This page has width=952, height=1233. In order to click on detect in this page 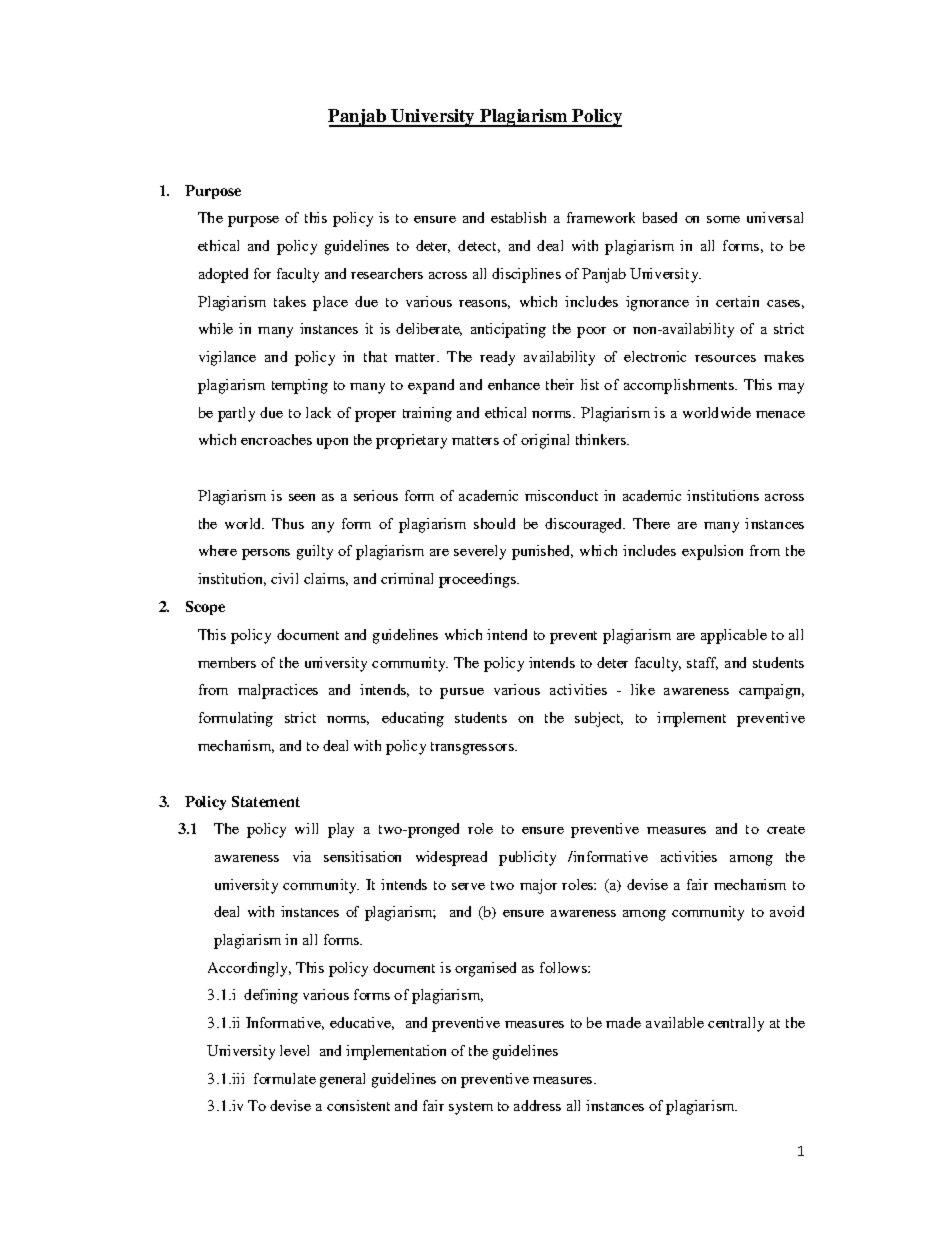, I will do `click(479, 246)`.
